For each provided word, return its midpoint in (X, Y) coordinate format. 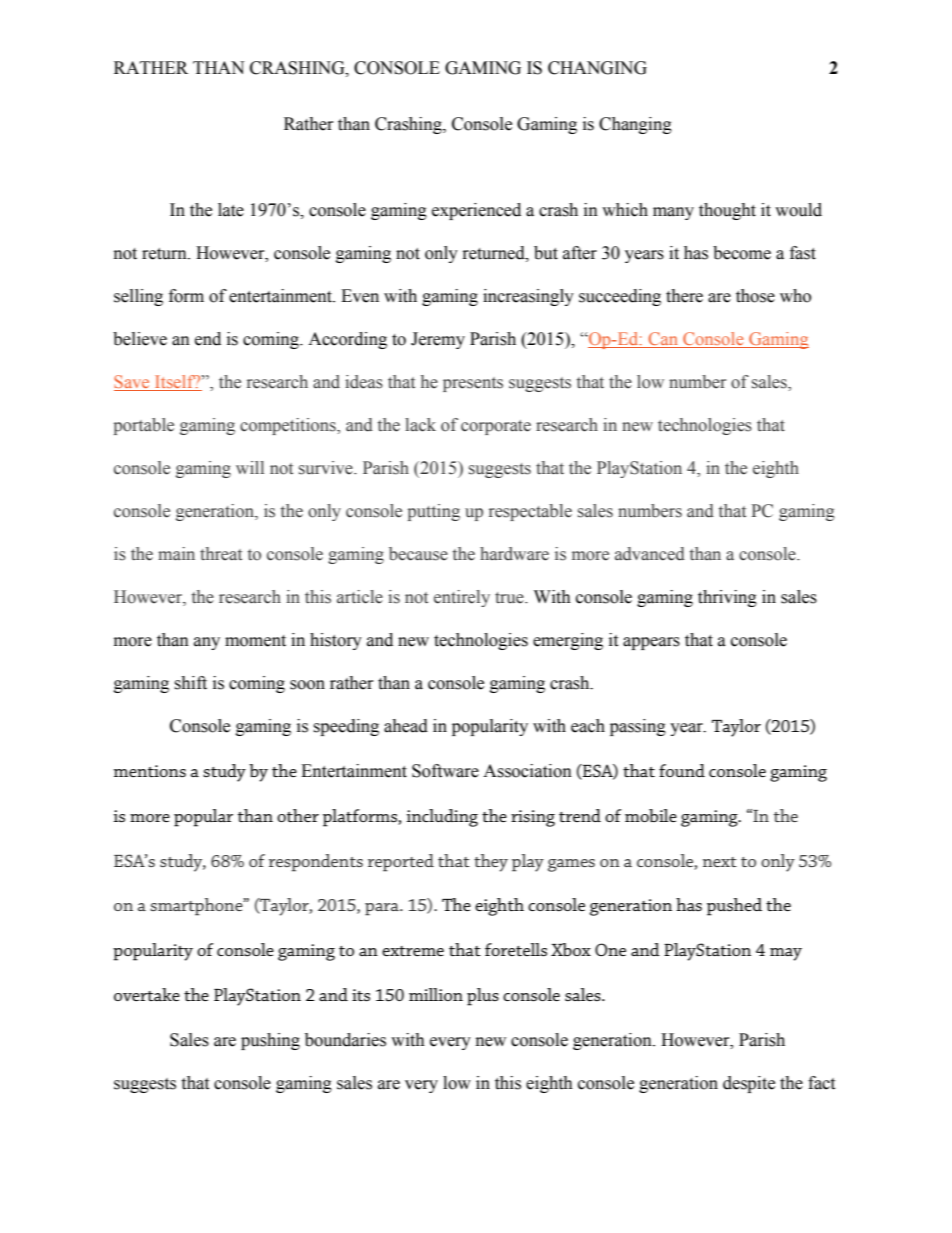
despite (749, 1084)
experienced (476, 211)
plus (483, 997)
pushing (270, 1041)
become (742, 253)
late (231, 210)
